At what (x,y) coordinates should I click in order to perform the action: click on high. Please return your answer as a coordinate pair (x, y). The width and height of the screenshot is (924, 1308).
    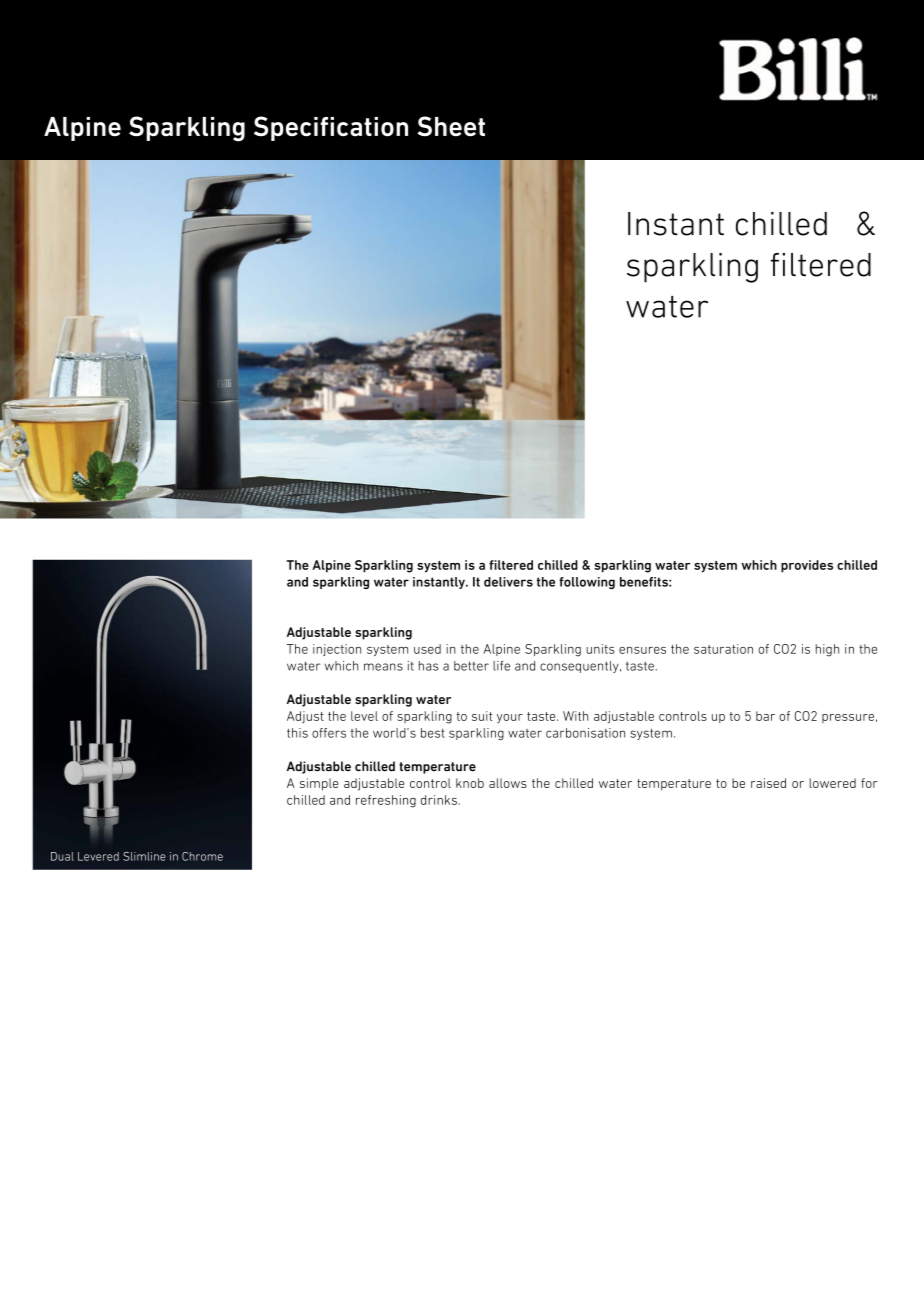
    Looking at the image, I should click on (827, 650).
